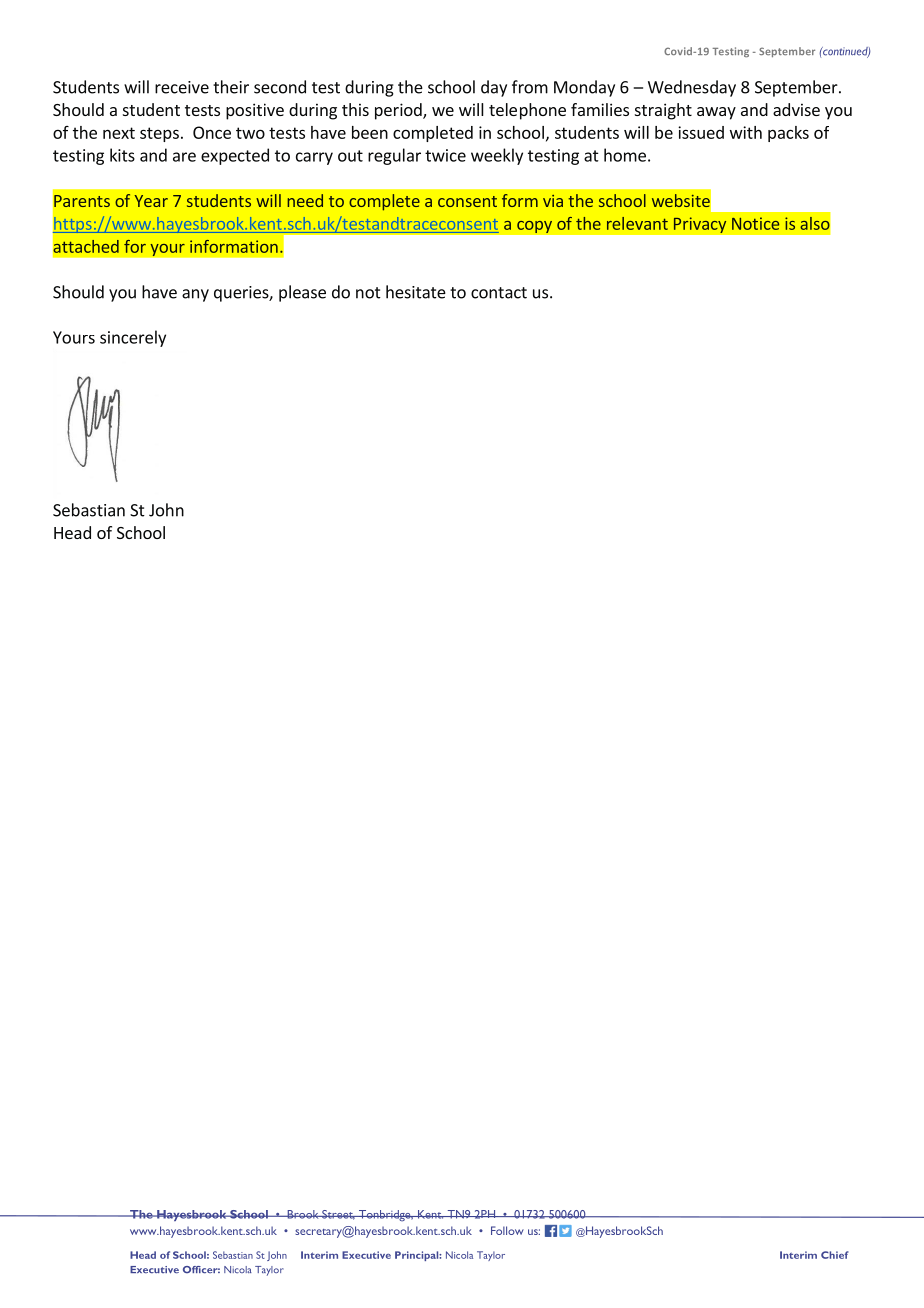 The image size is (924, 1308). I want to click on Once, so click(212, 132).
